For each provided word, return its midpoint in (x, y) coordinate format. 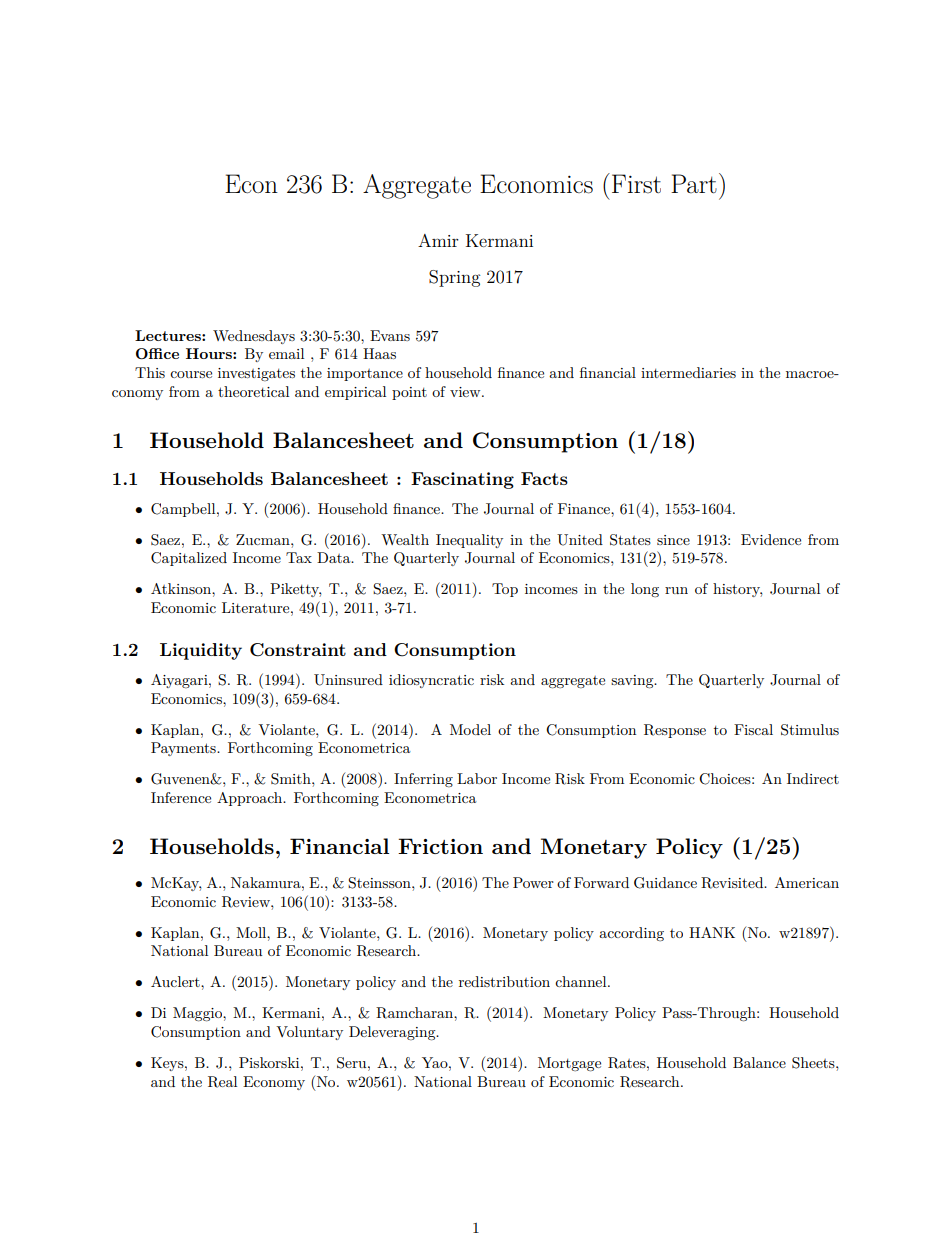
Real (222, 1082)
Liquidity (201, 651)
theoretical (253, 391)
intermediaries (688, 372)
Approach (251, 799)
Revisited (733, 883)
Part (694, 183)
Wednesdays (254, 337)
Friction (440, 846)
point (409, 393)
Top (505, 590)
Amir (438, 240)
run (676, 590)
